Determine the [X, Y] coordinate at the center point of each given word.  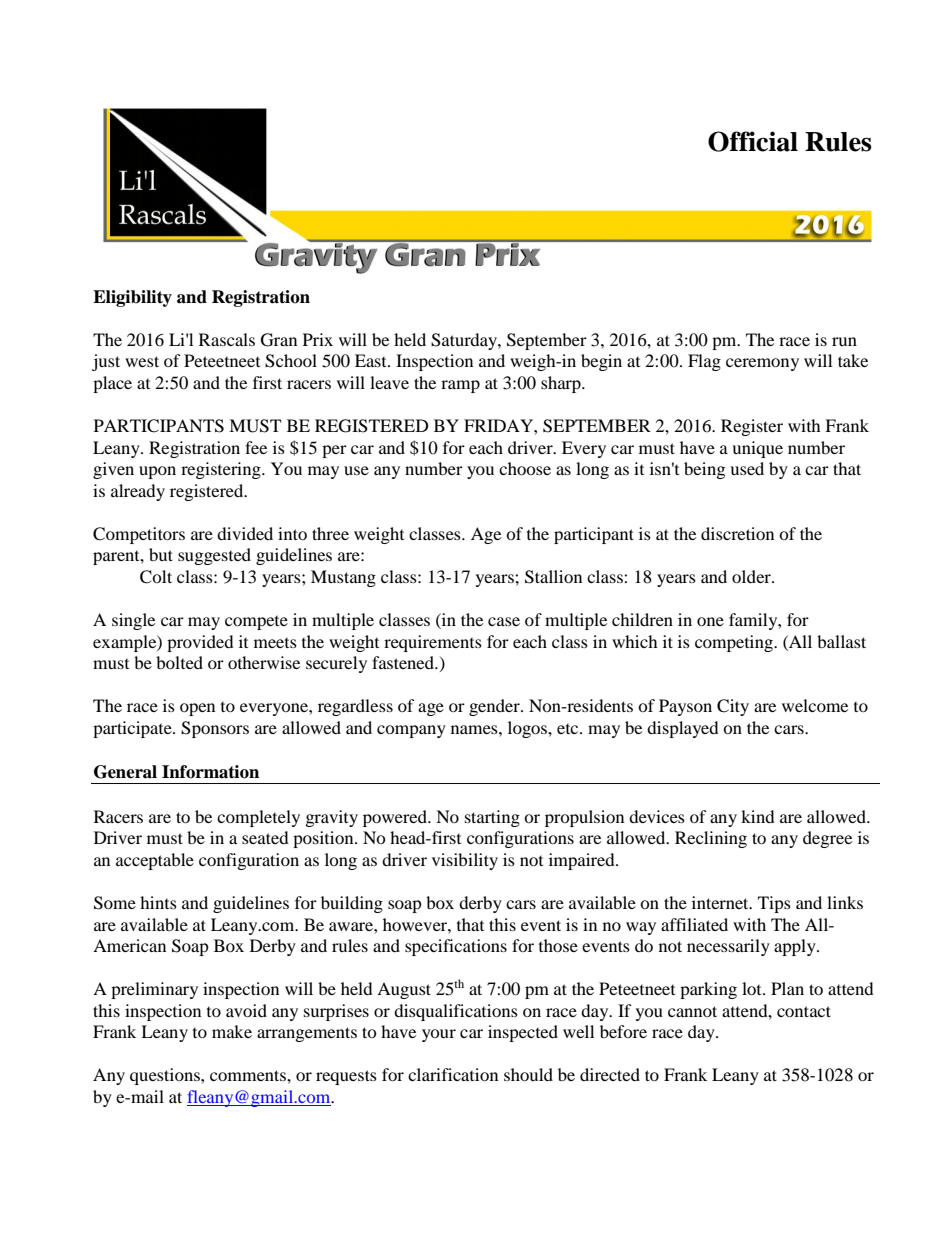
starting [492, 818]
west [142, 361]
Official [753, 141]
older [752, 576]
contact [804, 1011]
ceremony [762, 364]
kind [758, 816]
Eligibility [132, 298]
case [504, 621]
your [439, 1035]
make [232, 1031]
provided [200, 643]
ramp [460, 386]
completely [258, 818]
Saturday [465, 341]
